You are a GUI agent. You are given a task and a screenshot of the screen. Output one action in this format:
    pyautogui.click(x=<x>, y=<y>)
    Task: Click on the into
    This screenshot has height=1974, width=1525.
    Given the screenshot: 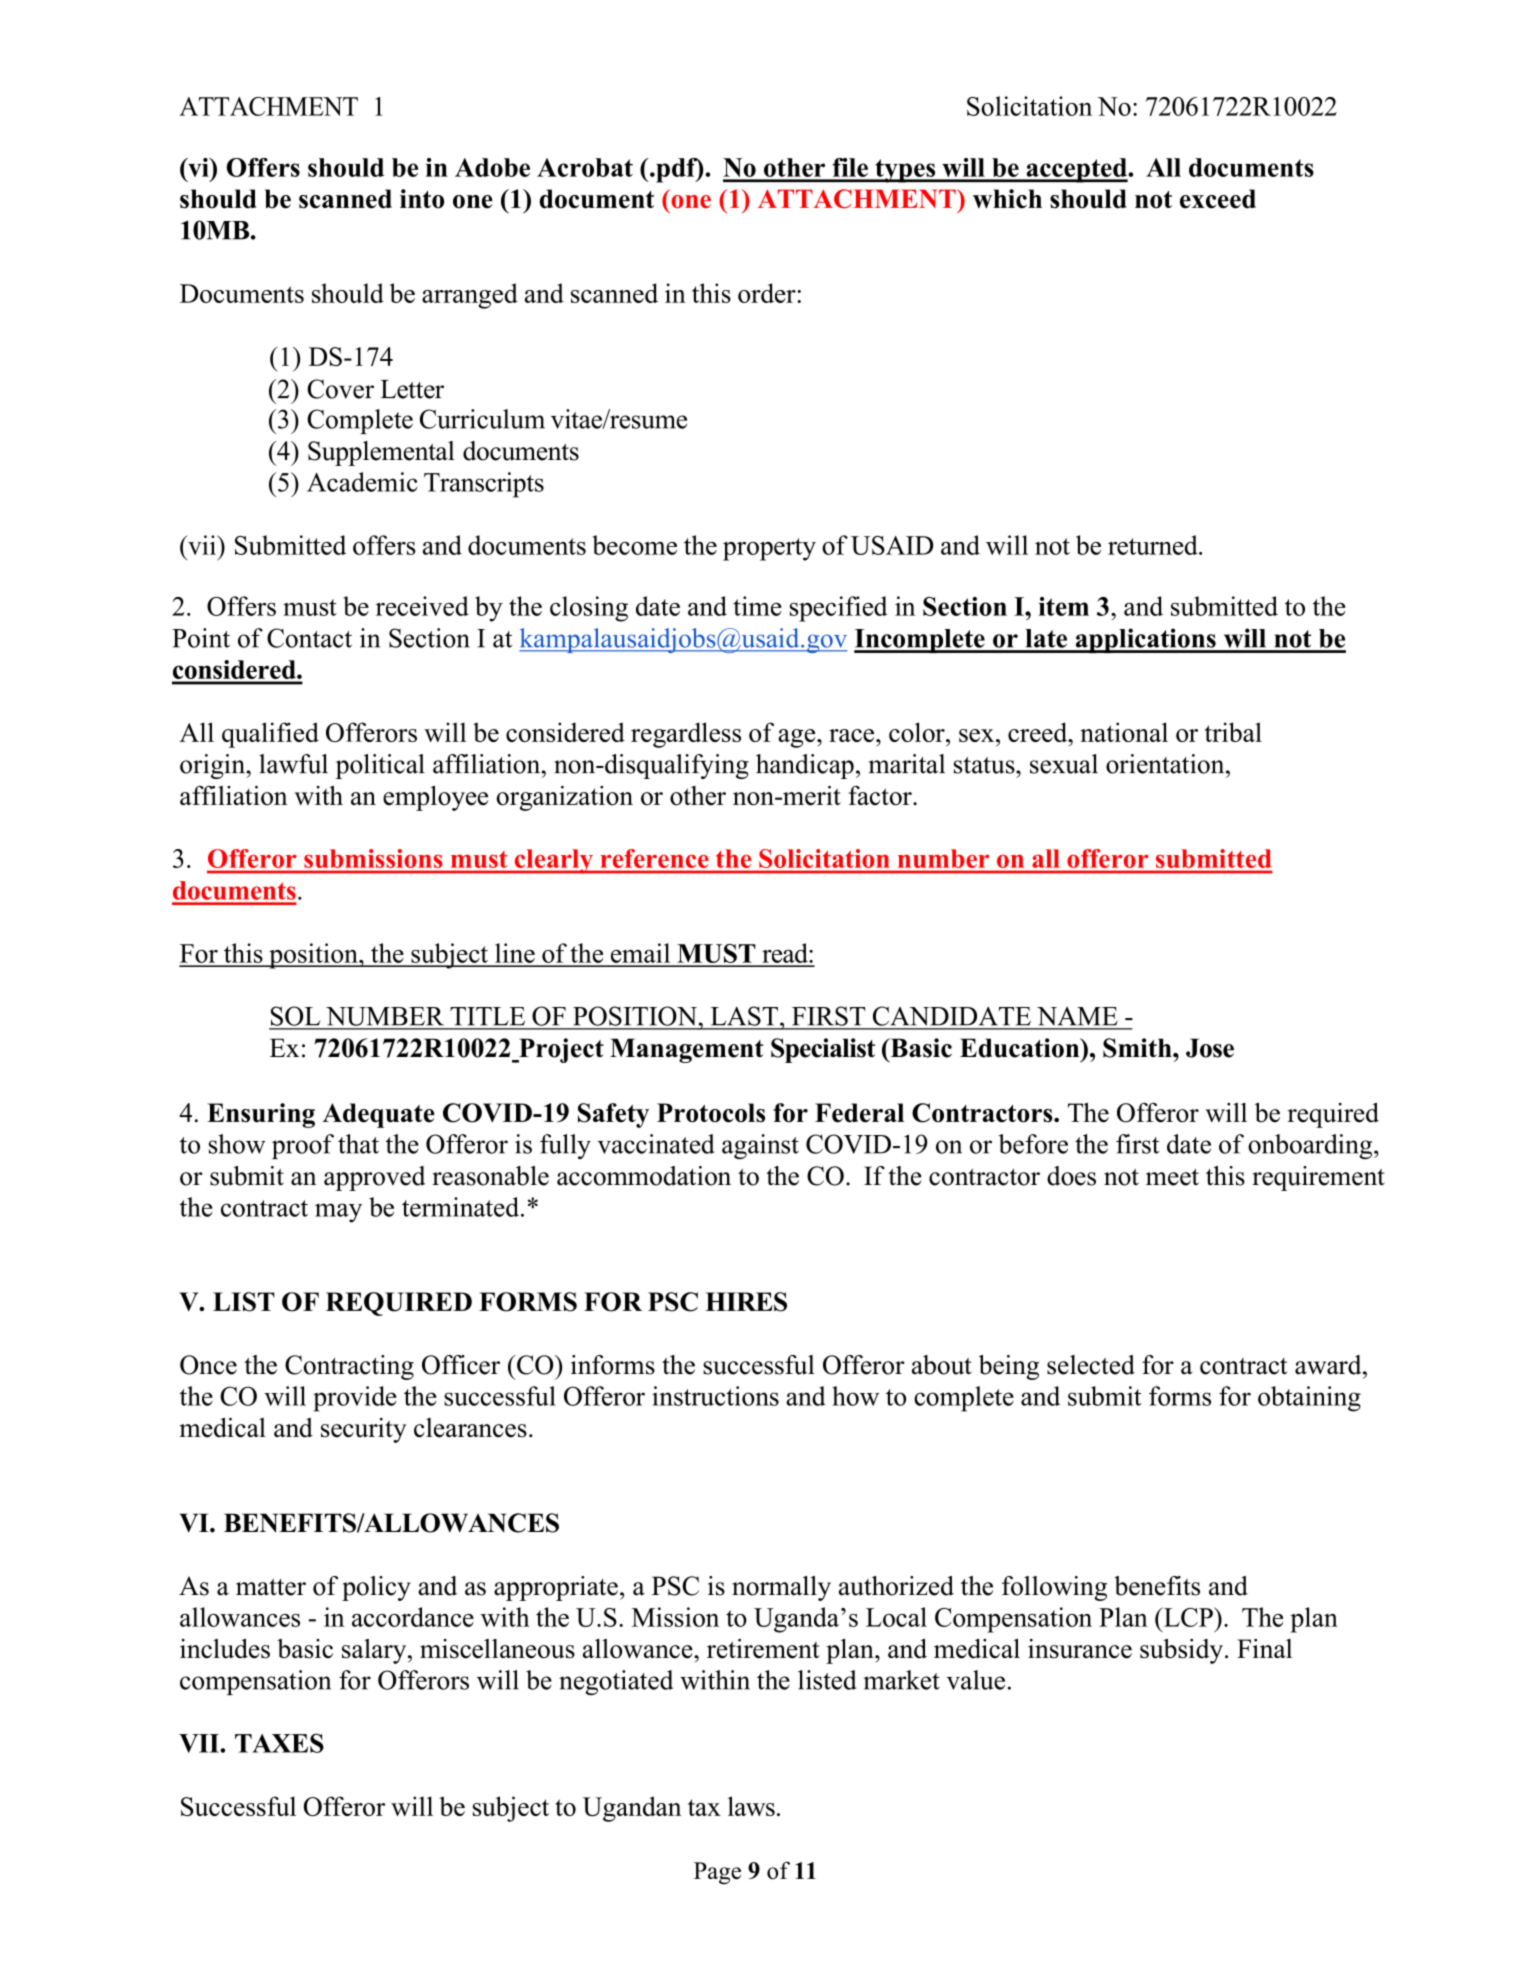 What is the action you would take?
    pyautogui.click(x=422, y=199)
